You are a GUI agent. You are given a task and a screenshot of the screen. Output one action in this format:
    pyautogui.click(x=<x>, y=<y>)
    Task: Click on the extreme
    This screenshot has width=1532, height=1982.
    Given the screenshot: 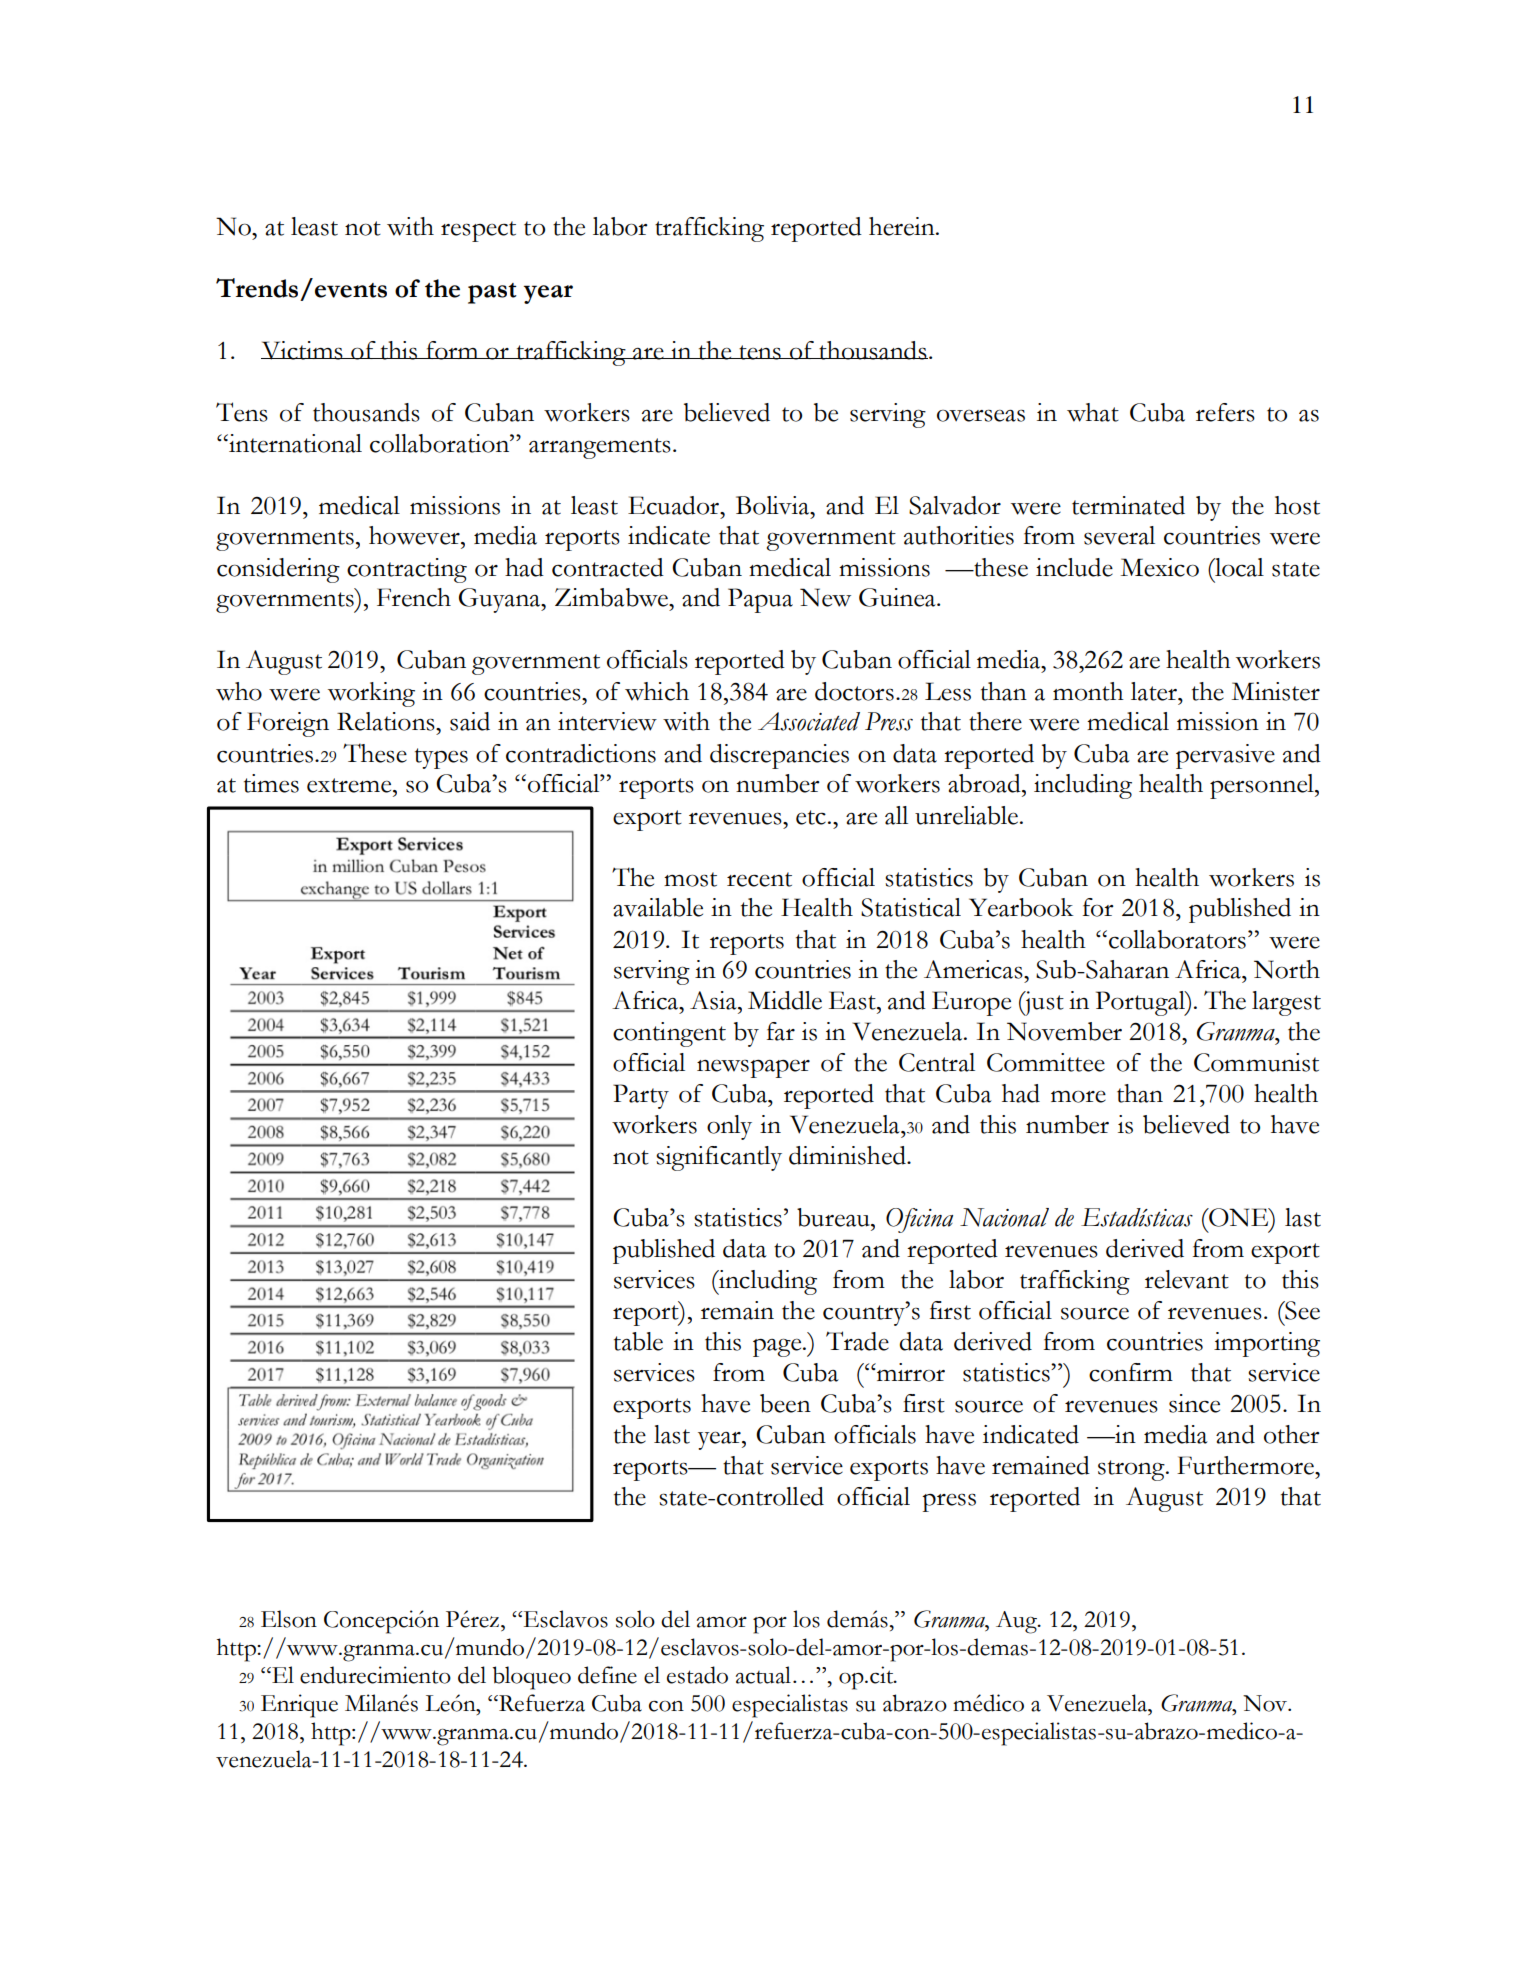 What is the action you would take?
    pyautogui.click(x=350, y=785)
